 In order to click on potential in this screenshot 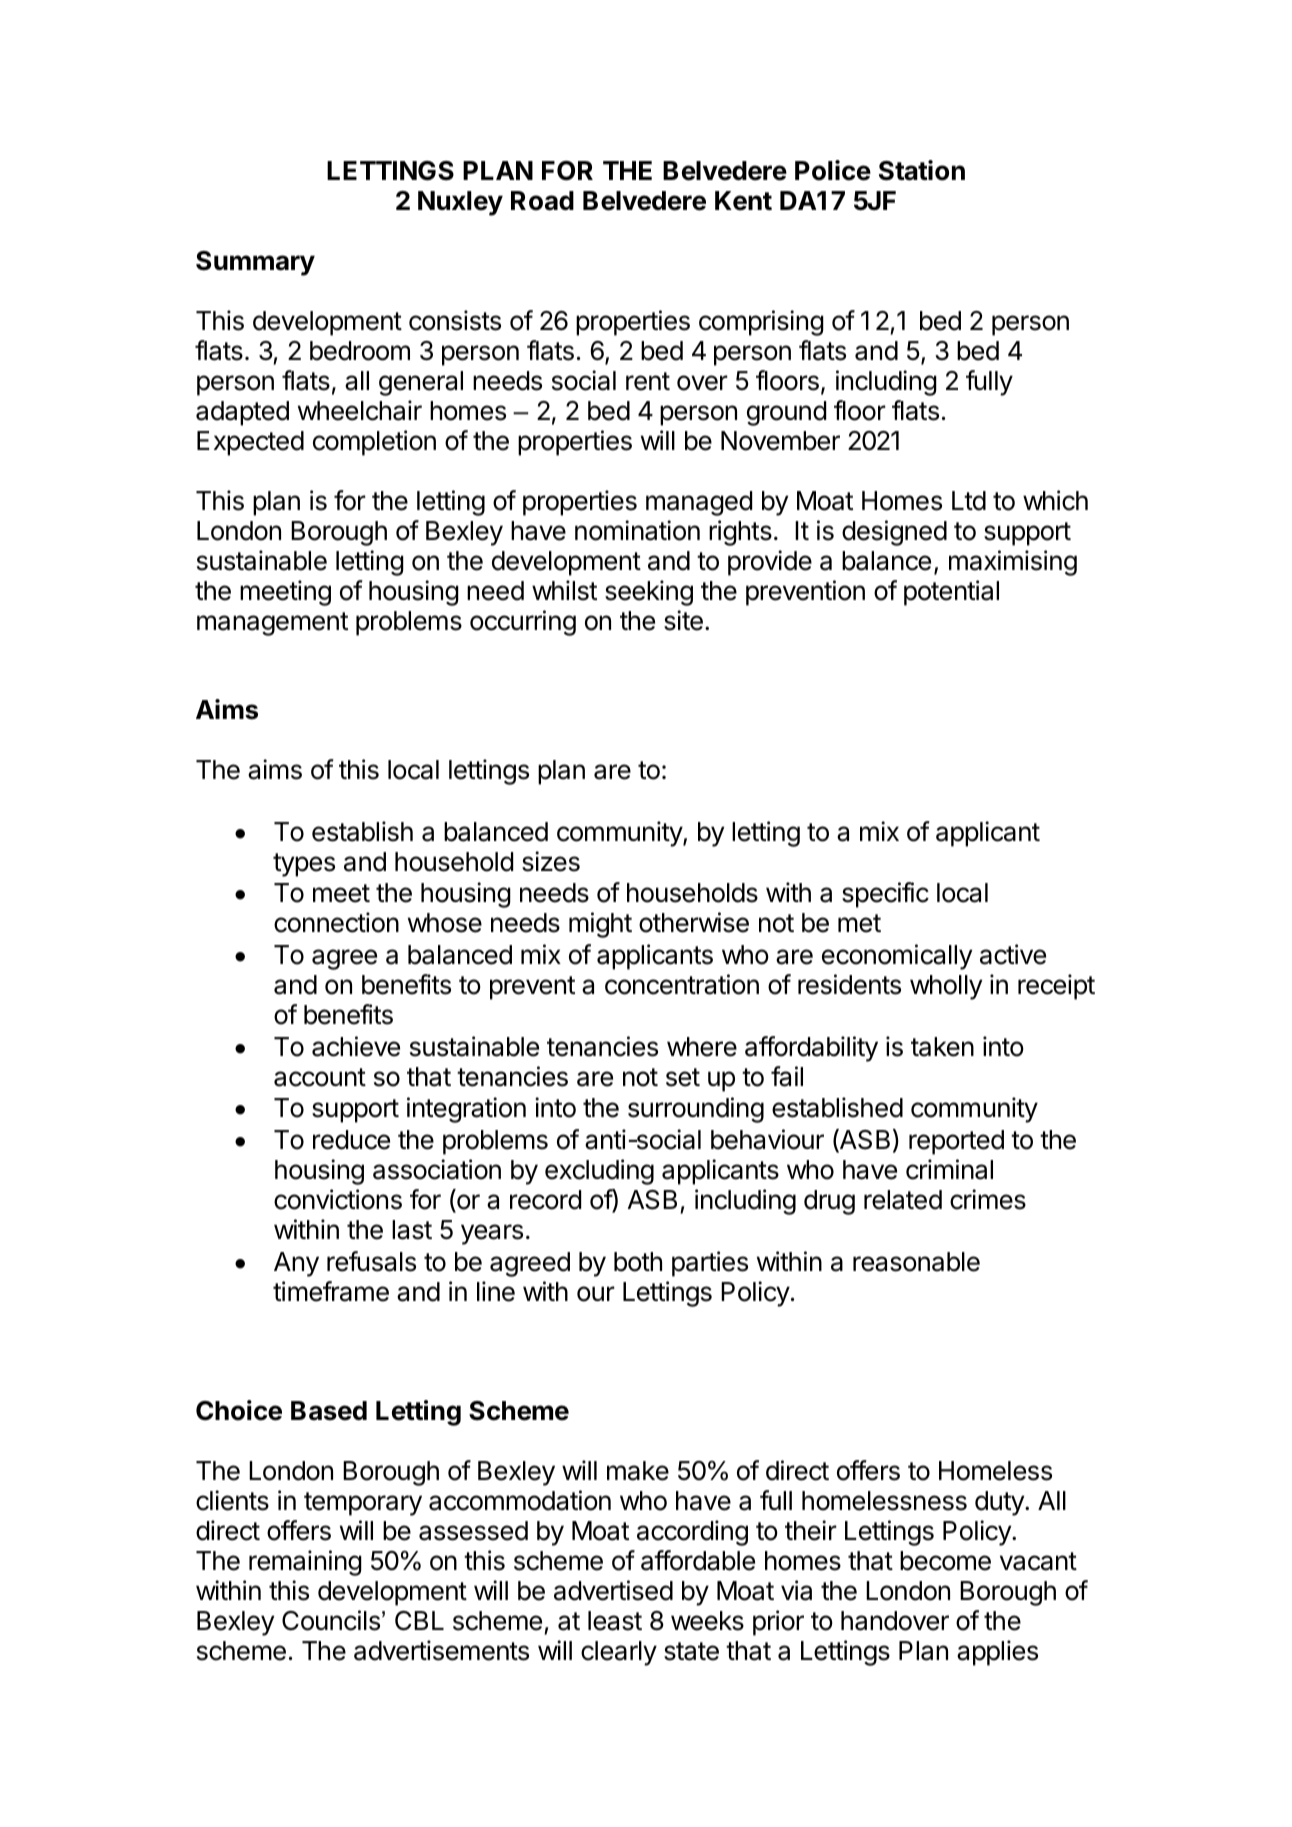, I will do `click(951, 593)`.
